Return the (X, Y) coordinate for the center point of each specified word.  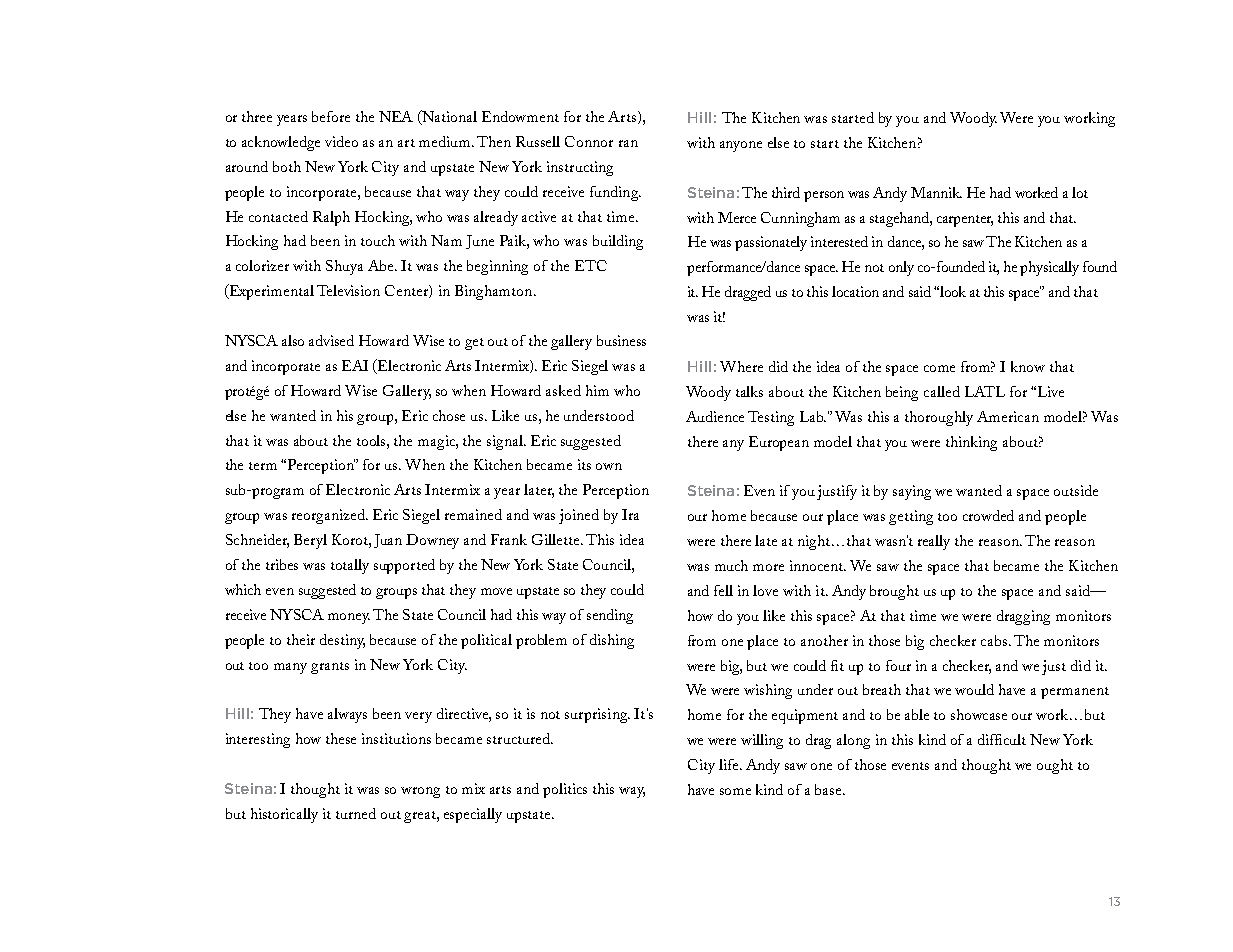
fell (723, 590)
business (621, 340)
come (939, 368)
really (934, 542)
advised (331, 340)
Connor (589, 141)
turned (356, 813)
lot (1080, 192)
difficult (1002, 739)
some (735, 791)
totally (350, 566)
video (341, 141)
